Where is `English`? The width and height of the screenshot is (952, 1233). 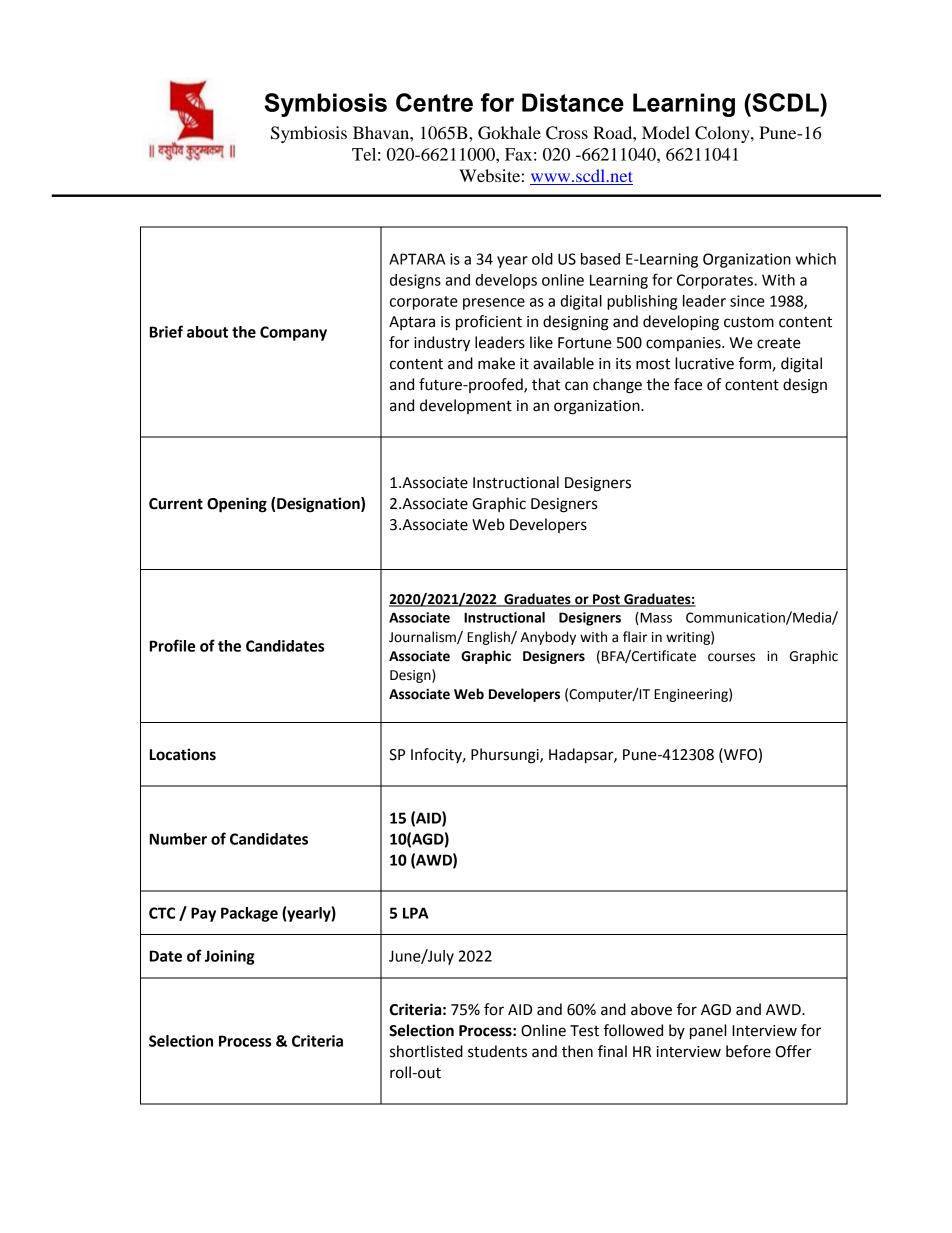
English is located at coordinates (489, 638).
